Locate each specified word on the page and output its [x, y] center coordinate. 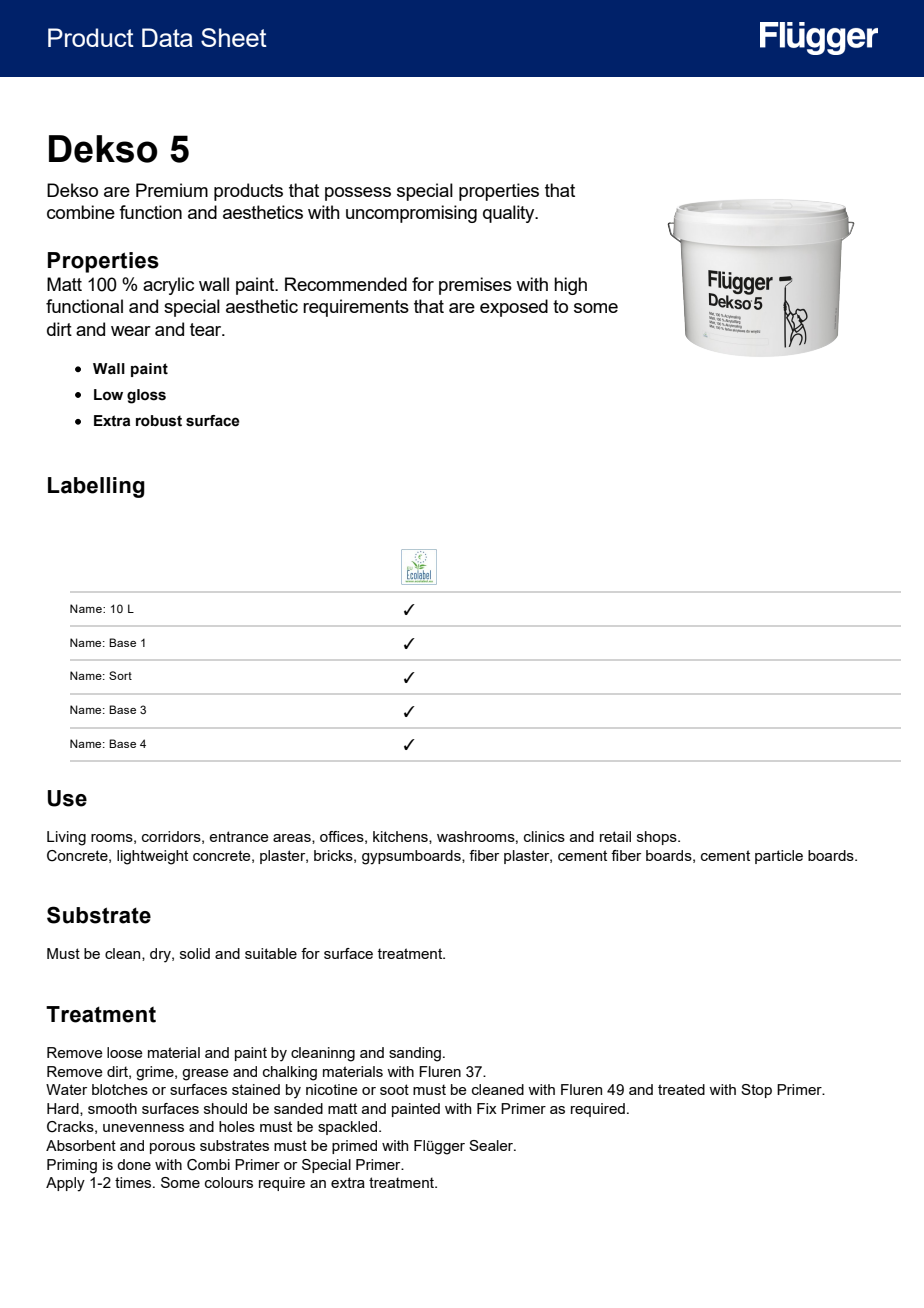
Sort [120, 675]
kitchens [401, 837]
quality [510, 214]
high [570, 286]
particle [779, 857]
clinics [544, 836]
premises [475, 286]
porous [172, 1148]
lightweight [152, 857]
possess [358, 194]
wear [131, 331]
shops [658, 838]
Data [167, 37]
